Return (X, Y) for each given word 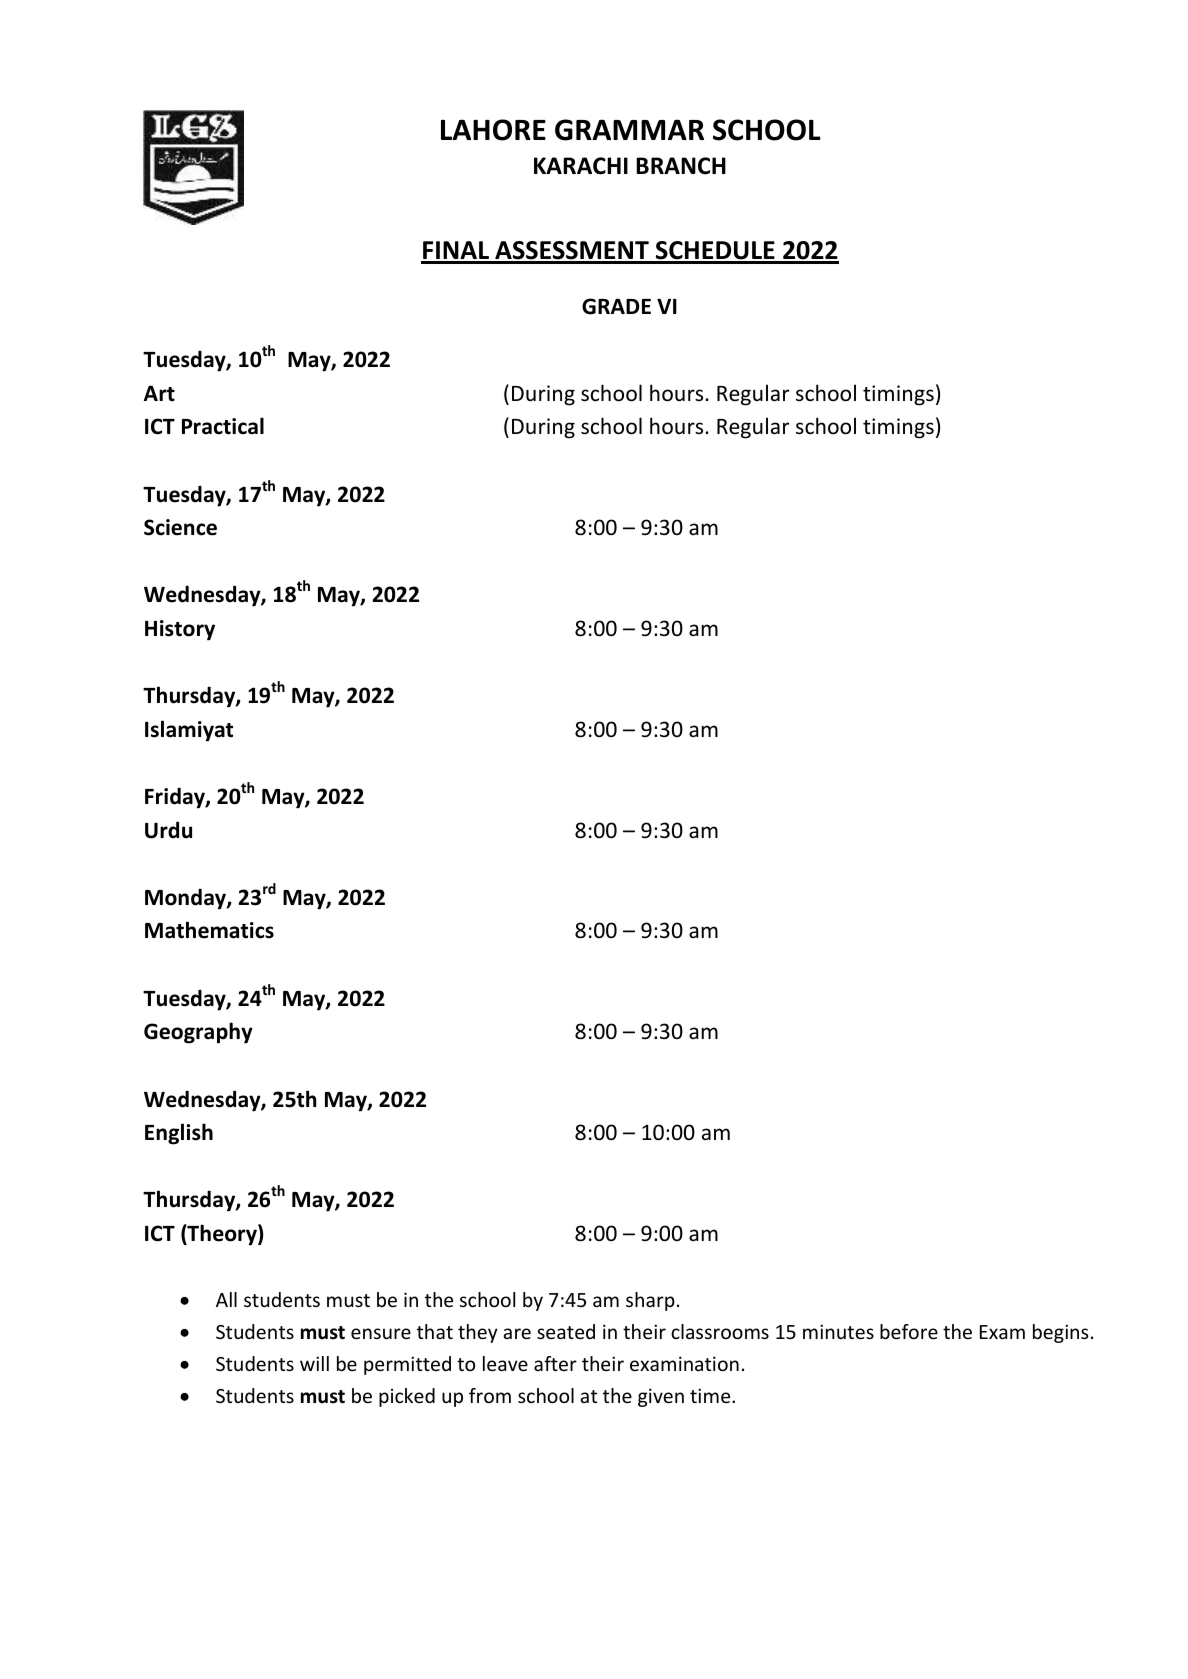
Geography (198, 1033)
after (555, 1363)
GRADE (616, 306)
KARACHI (581, 166)
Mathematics (209, 930)
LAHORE (493, 130)
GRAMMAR (629, 130)
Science (180, 527)
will (314, 1363)
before (909, 1331)
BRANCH (681, 166)
